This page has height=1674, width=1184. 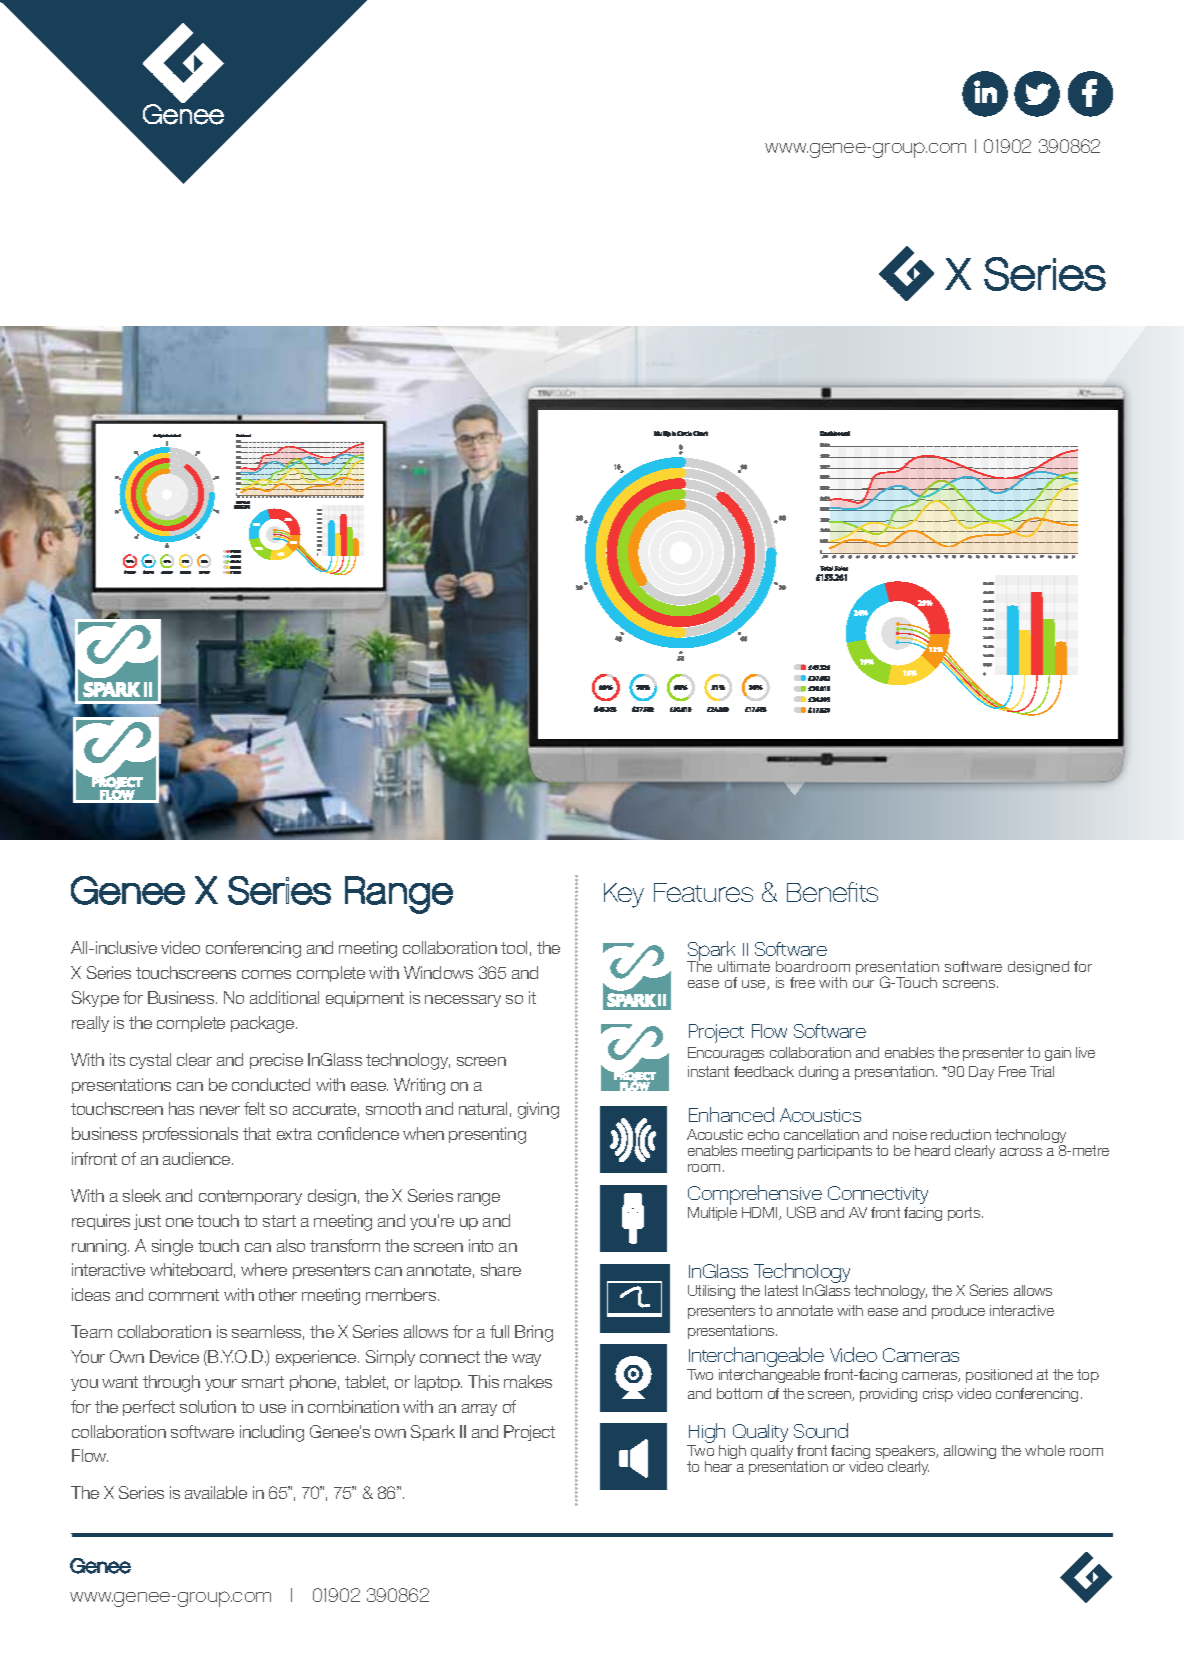 What do you see at coordinates (624, 895) in the page?
I see `Key` at bounding box center [624, 895].
